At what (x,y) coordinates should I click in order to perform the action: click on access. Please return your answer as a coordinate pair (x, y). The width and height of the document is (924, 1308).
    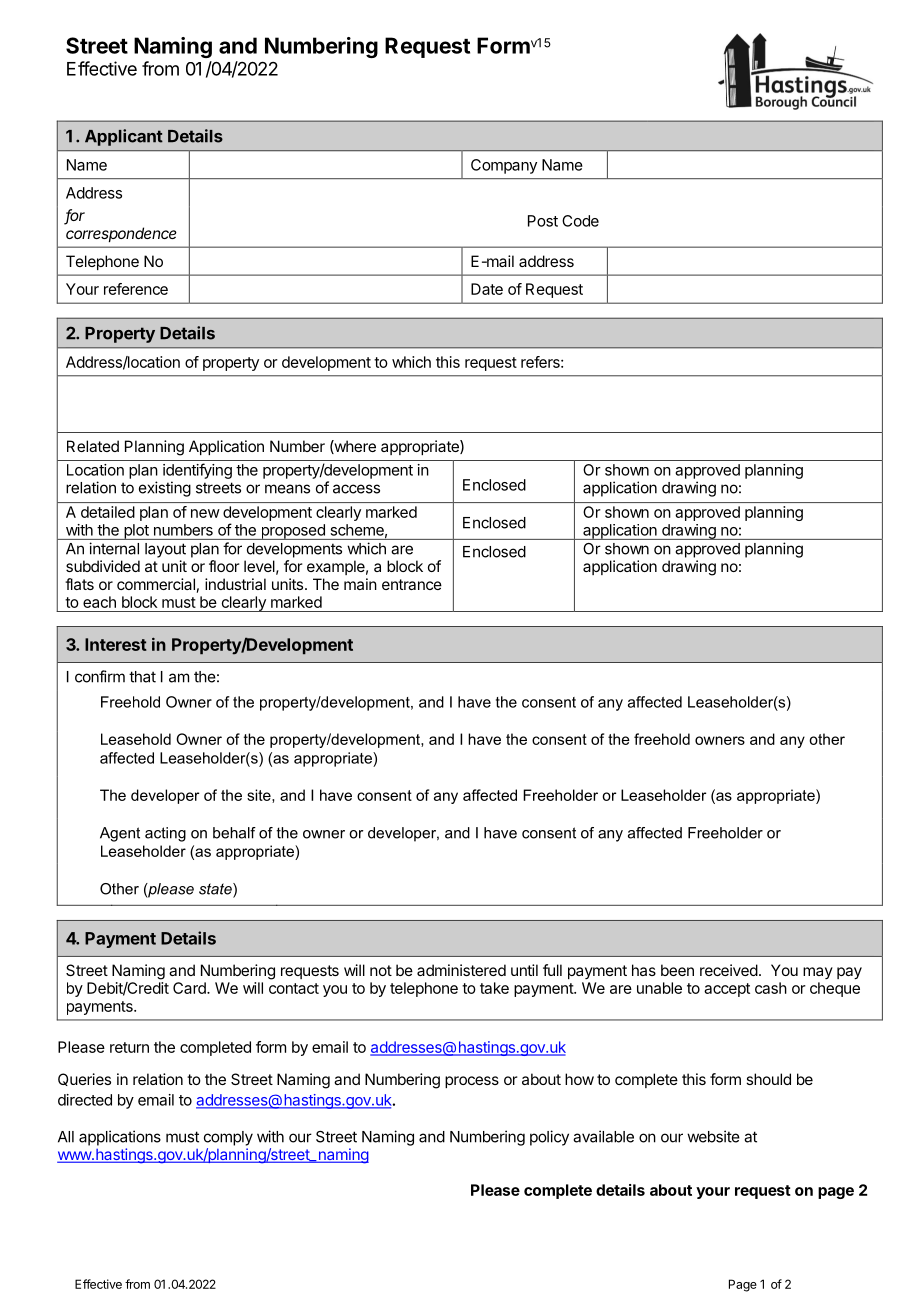
    Looking at the image, I should click on (356, 489).
